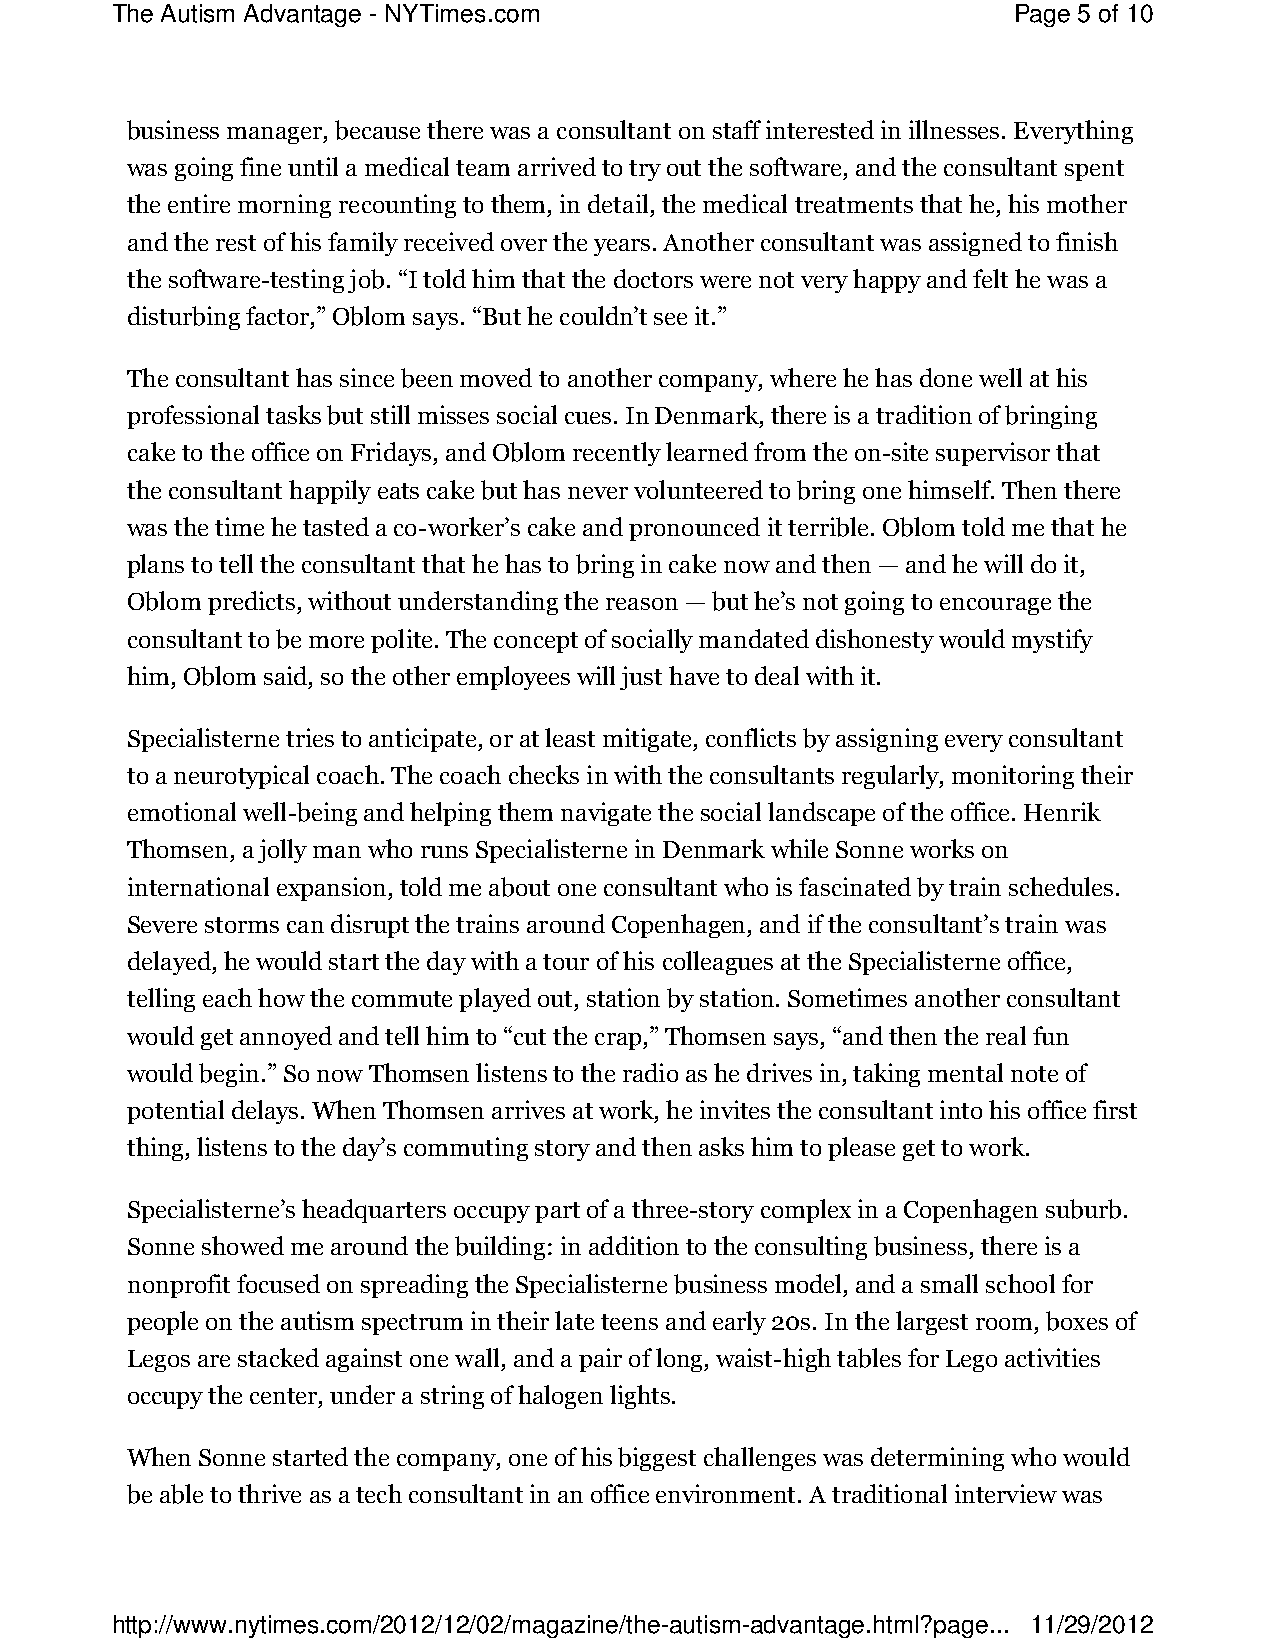 The height and width of the document is (1638, 1266). What do you see at coordinates (1013, 777) in the document?
I see `monitoring` at bounding box center [1013, 777].
